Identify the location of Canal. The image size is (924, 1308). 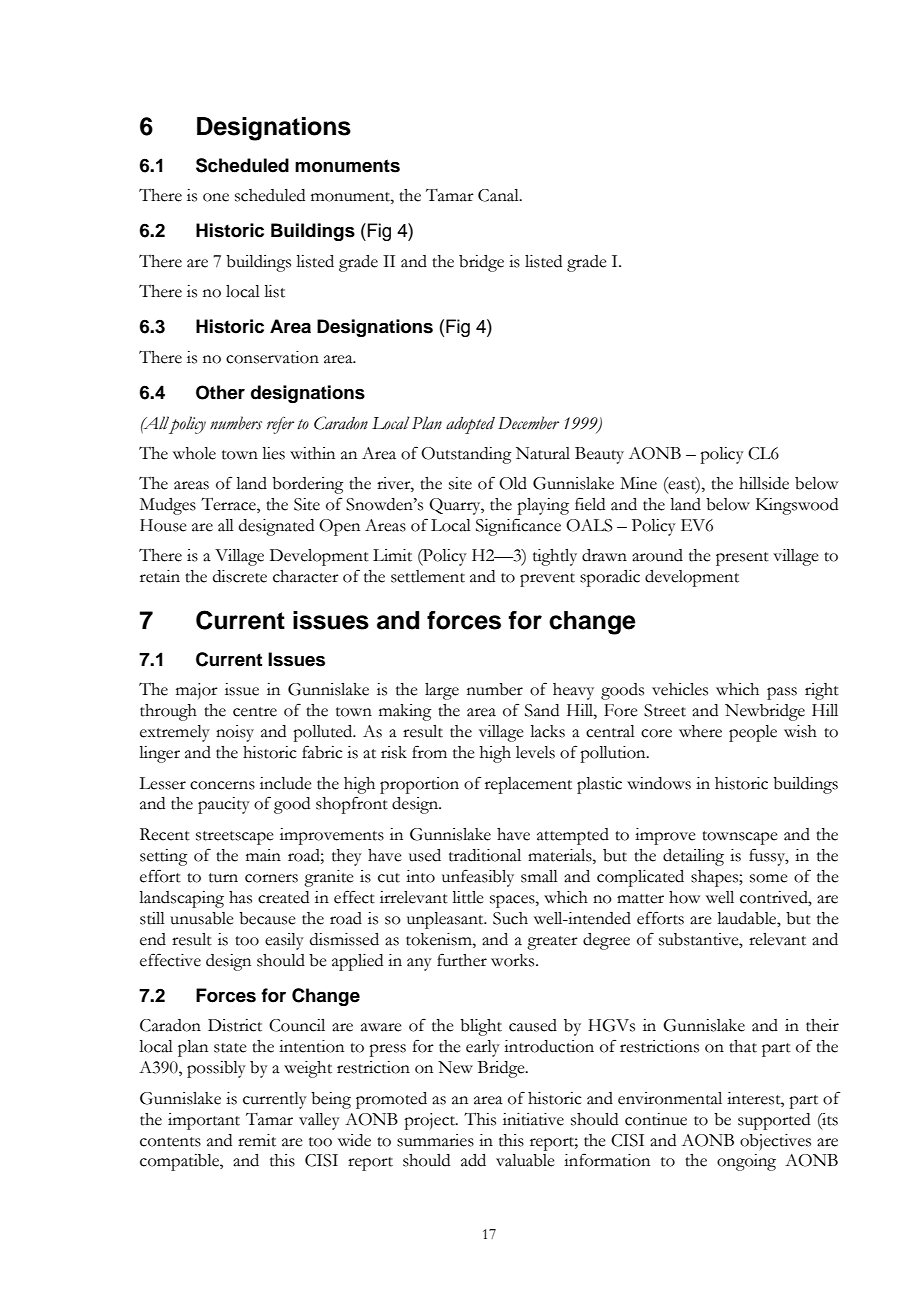
(499, 195).
